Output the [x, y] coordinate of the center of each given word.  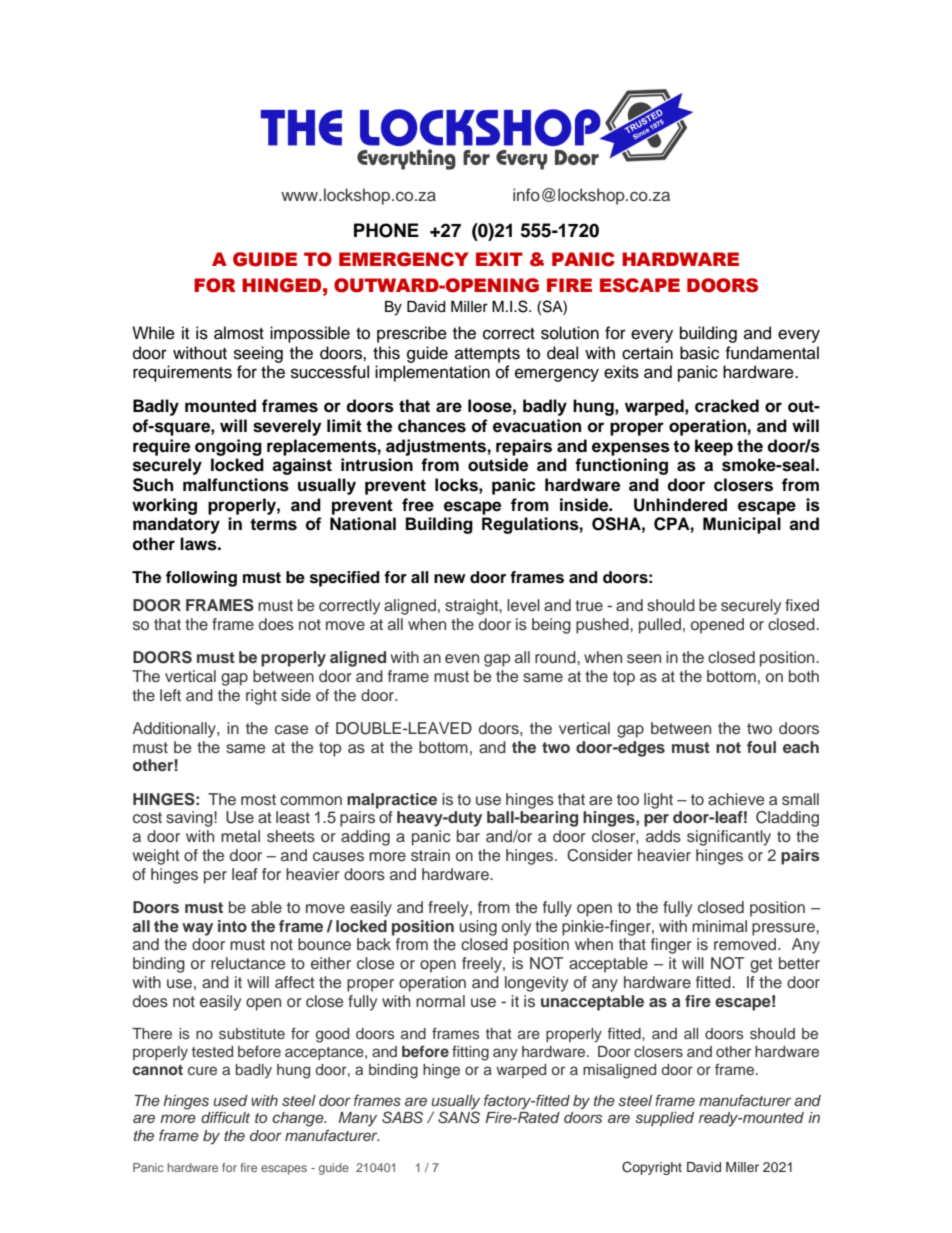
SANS [459, 1116]
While [153, 333]
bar [468, 836]
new [450, 579]
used [230, 1100]
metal [240, 836]
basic [699, 353]
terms [273, 524]
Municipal [742, 525]
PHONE [386, 230]
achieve [736, 799]
